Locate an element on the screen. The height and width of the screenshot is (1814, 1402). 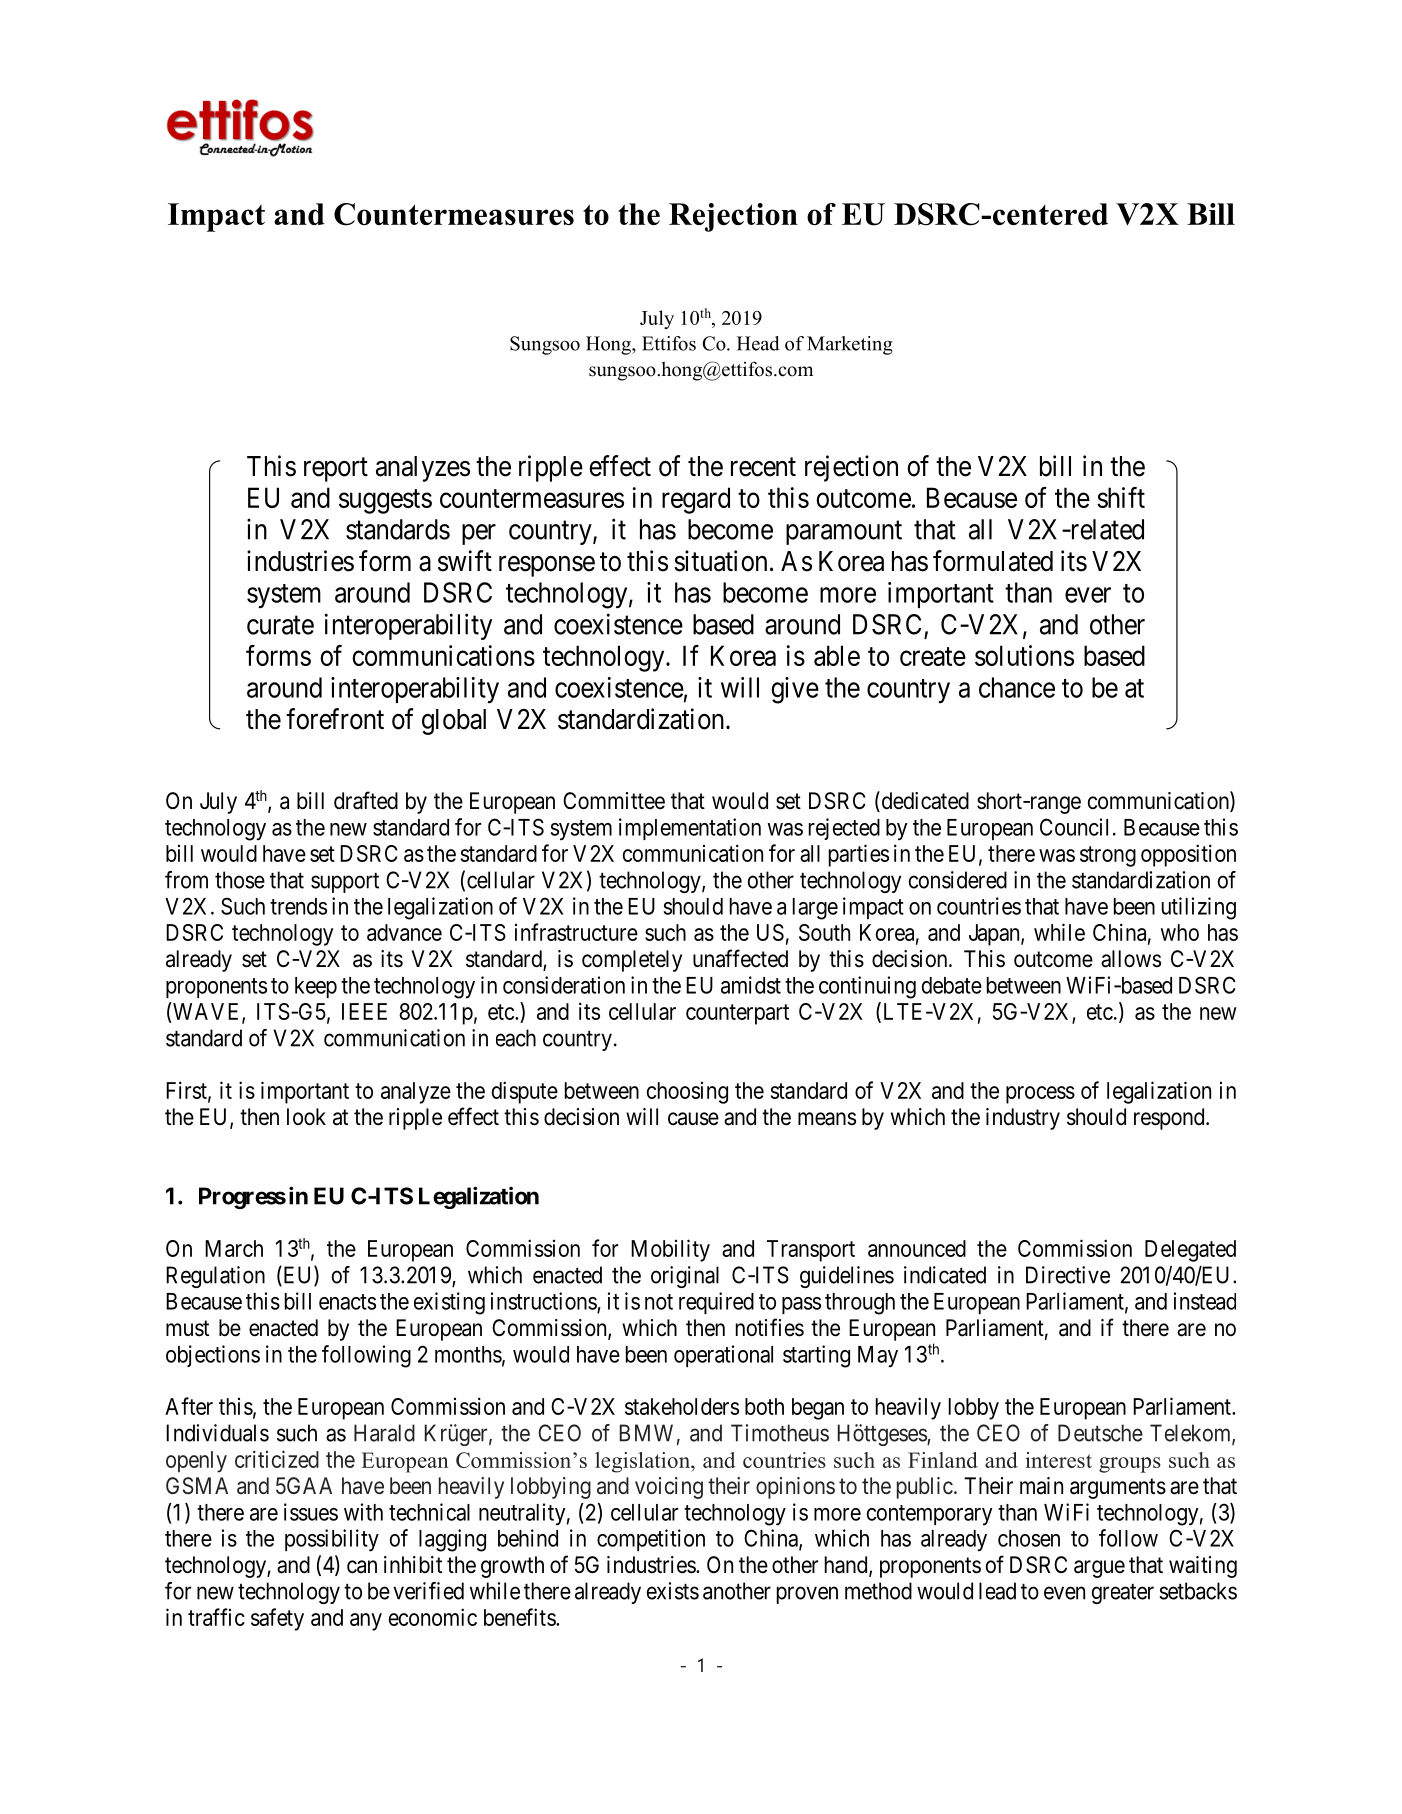
allows is located at coordinates (1131, 959).
